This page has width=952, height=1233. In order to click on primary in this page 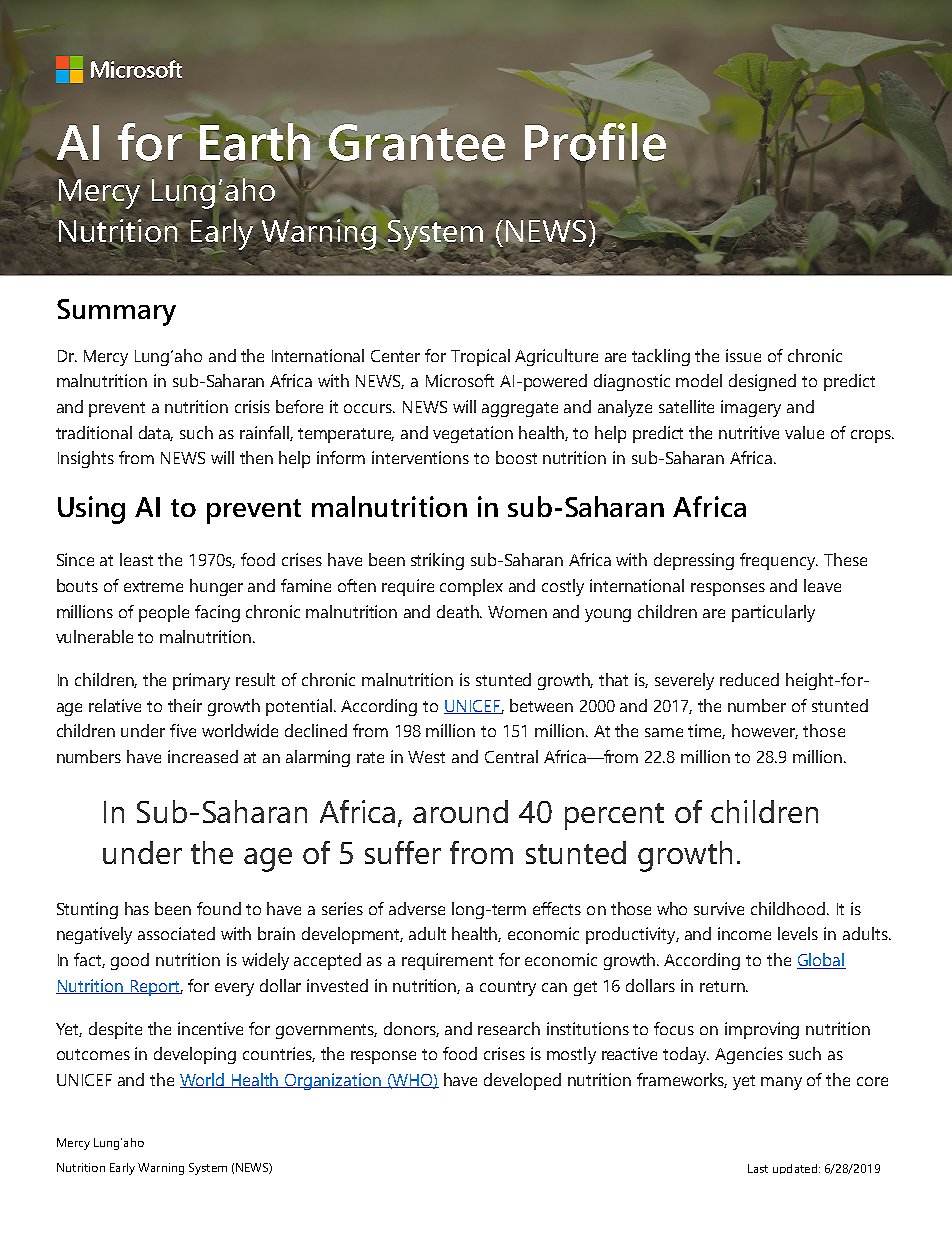, I will do `click(201, 681)`.
